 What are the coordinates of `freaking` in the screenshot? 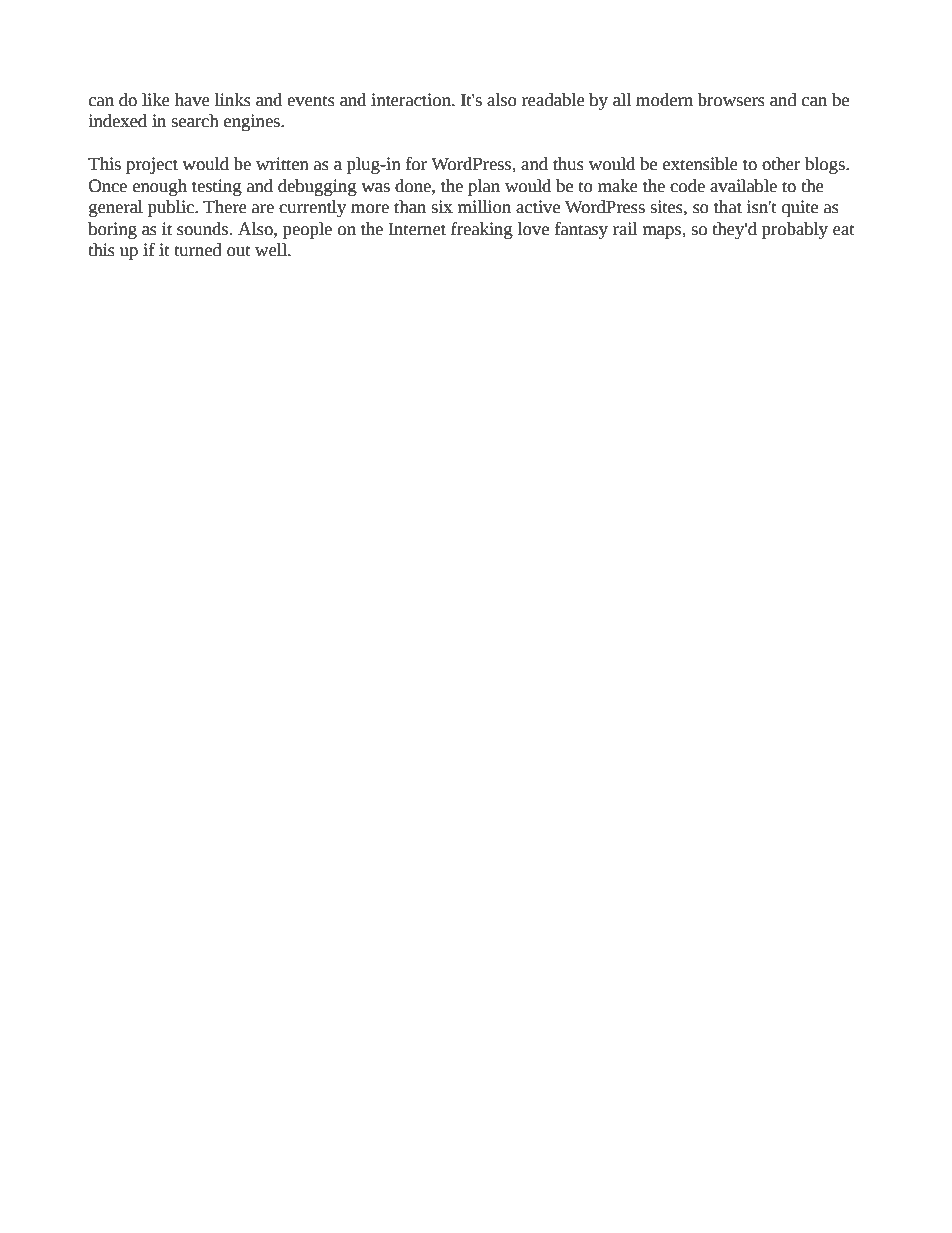 It's located at (482, 230).
